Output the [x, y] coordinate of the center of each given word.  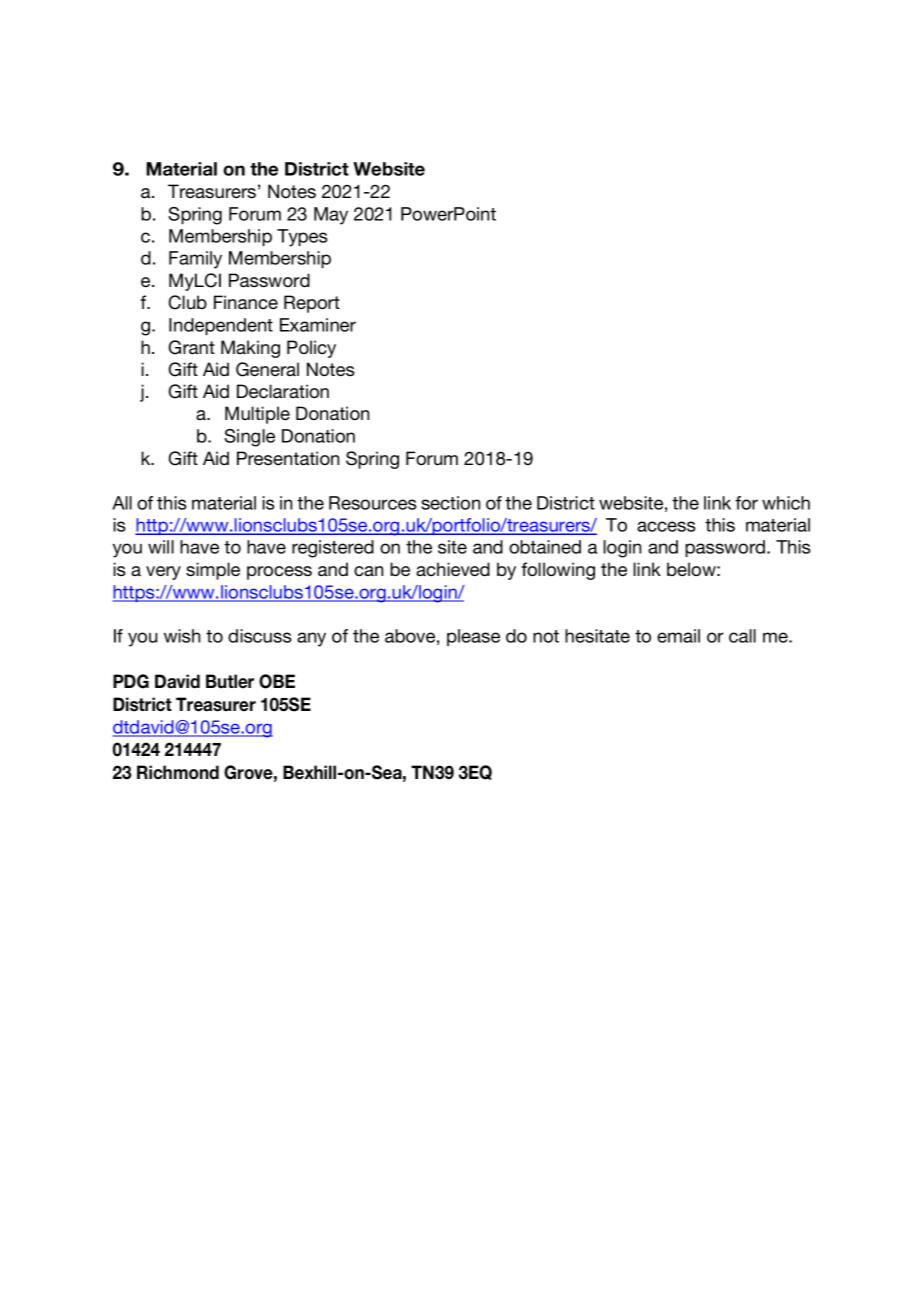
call [742, 636]
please [473, 637]
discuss [260, 636]
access [666, 526]
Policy [311, 349]
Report [312, 304]
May [331, 216]
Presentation [288, 458]
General [267, 369]
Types [302, 238]
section [450, 503]
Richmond [178, 772]
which [786, 503]
